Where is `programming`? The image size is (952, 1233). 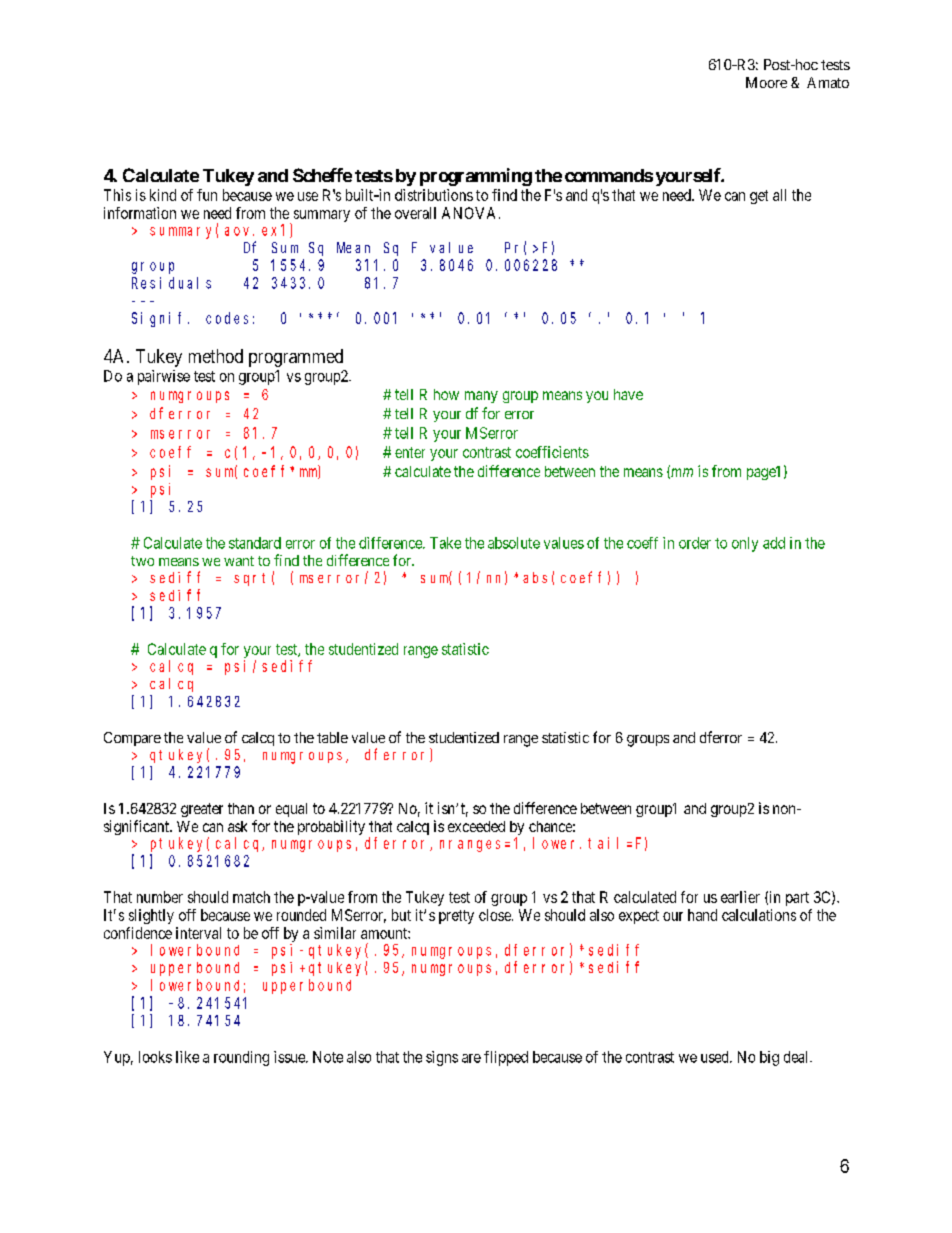
programming is located at coordinates (476, 177).
